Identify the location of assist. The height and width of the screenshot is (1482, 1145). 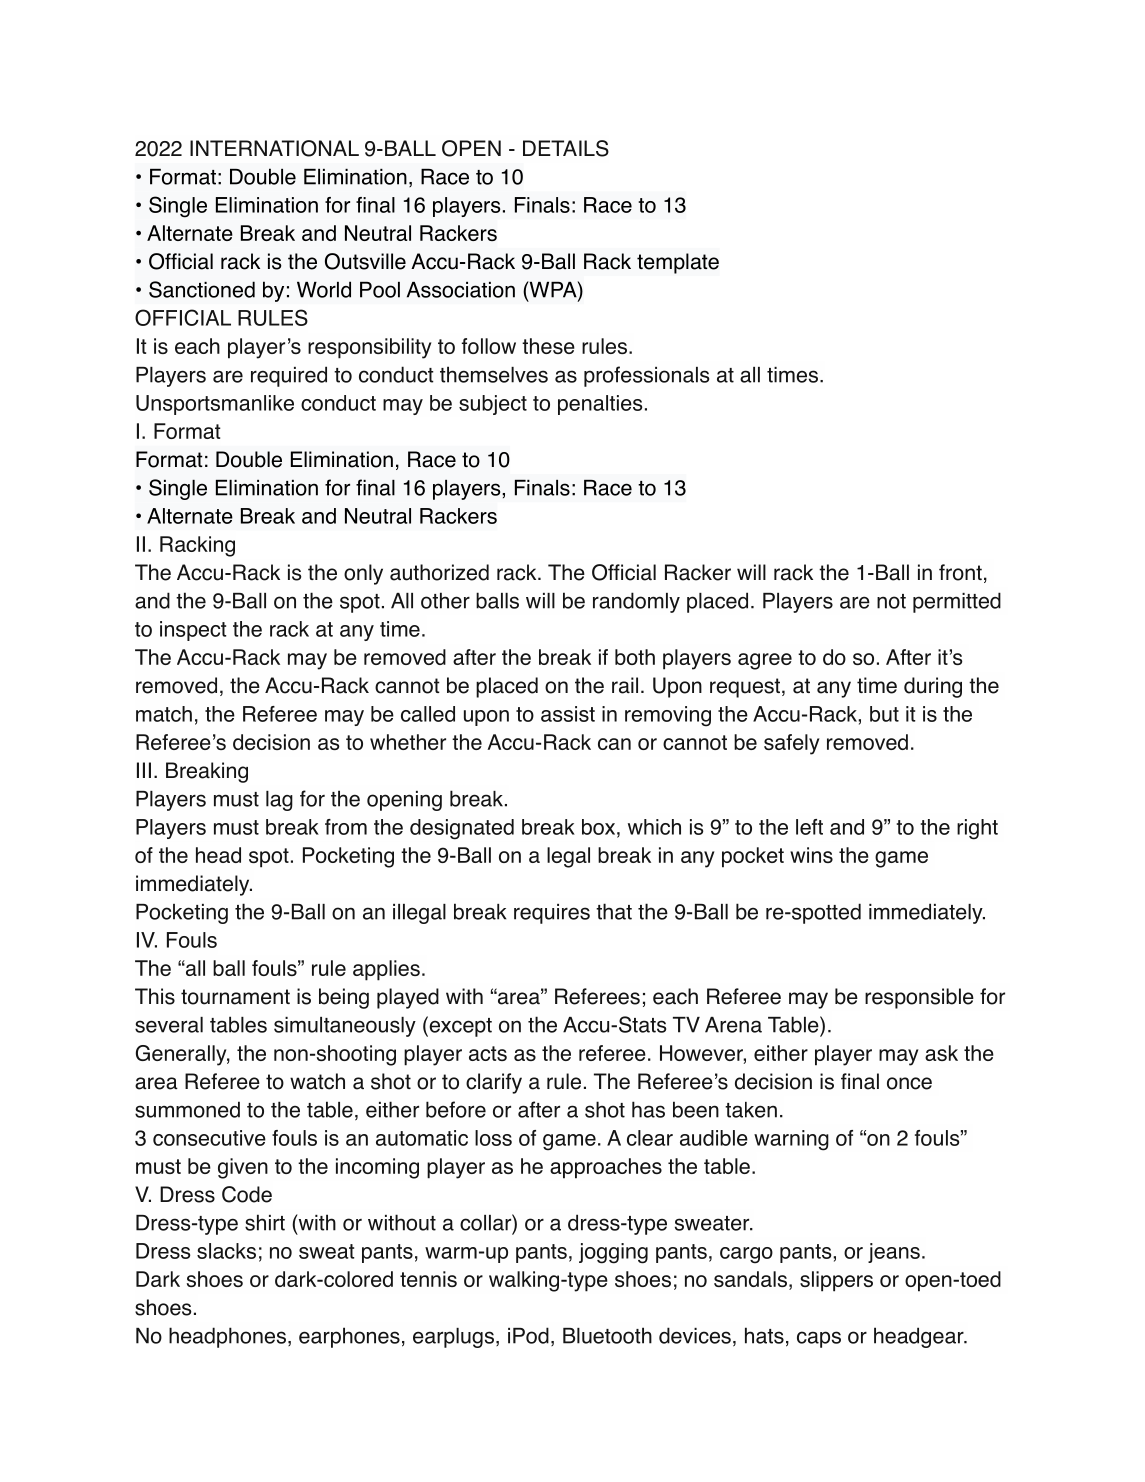
(568, 714).
